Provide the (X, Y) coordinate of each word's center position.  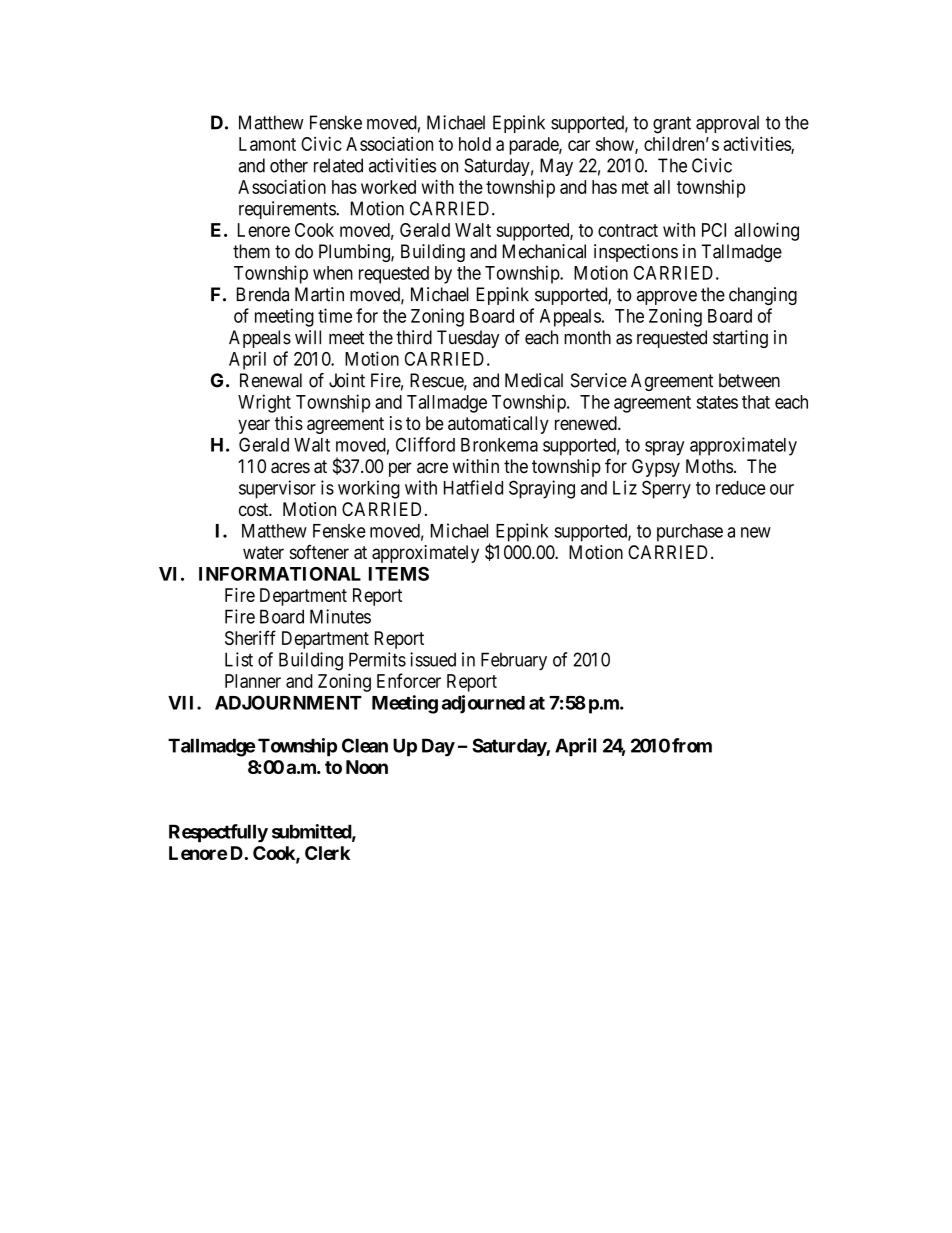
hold (475, 144)
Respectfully (218, 833)
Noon (367, 767)
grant (672, 125)
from (692, 745)
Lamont (267, 144)
